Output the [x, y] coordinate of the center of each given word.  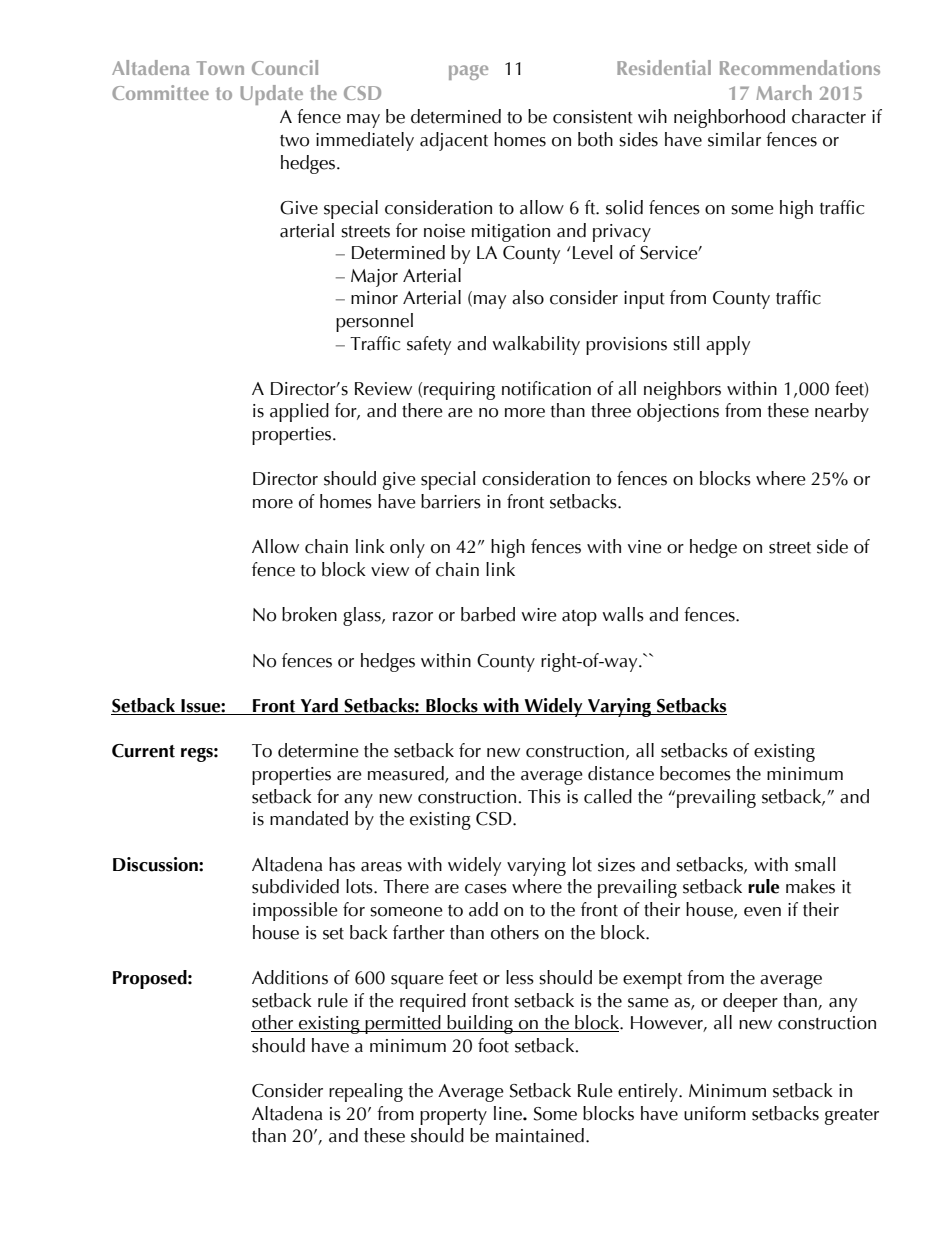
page [468, 72]
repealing [366, 1092]
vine [645, 547]
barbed [488, 614]
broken [309, 614]
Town [220, 68]
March [784, 92]
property [453, 1117]
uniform [715, 1113]
